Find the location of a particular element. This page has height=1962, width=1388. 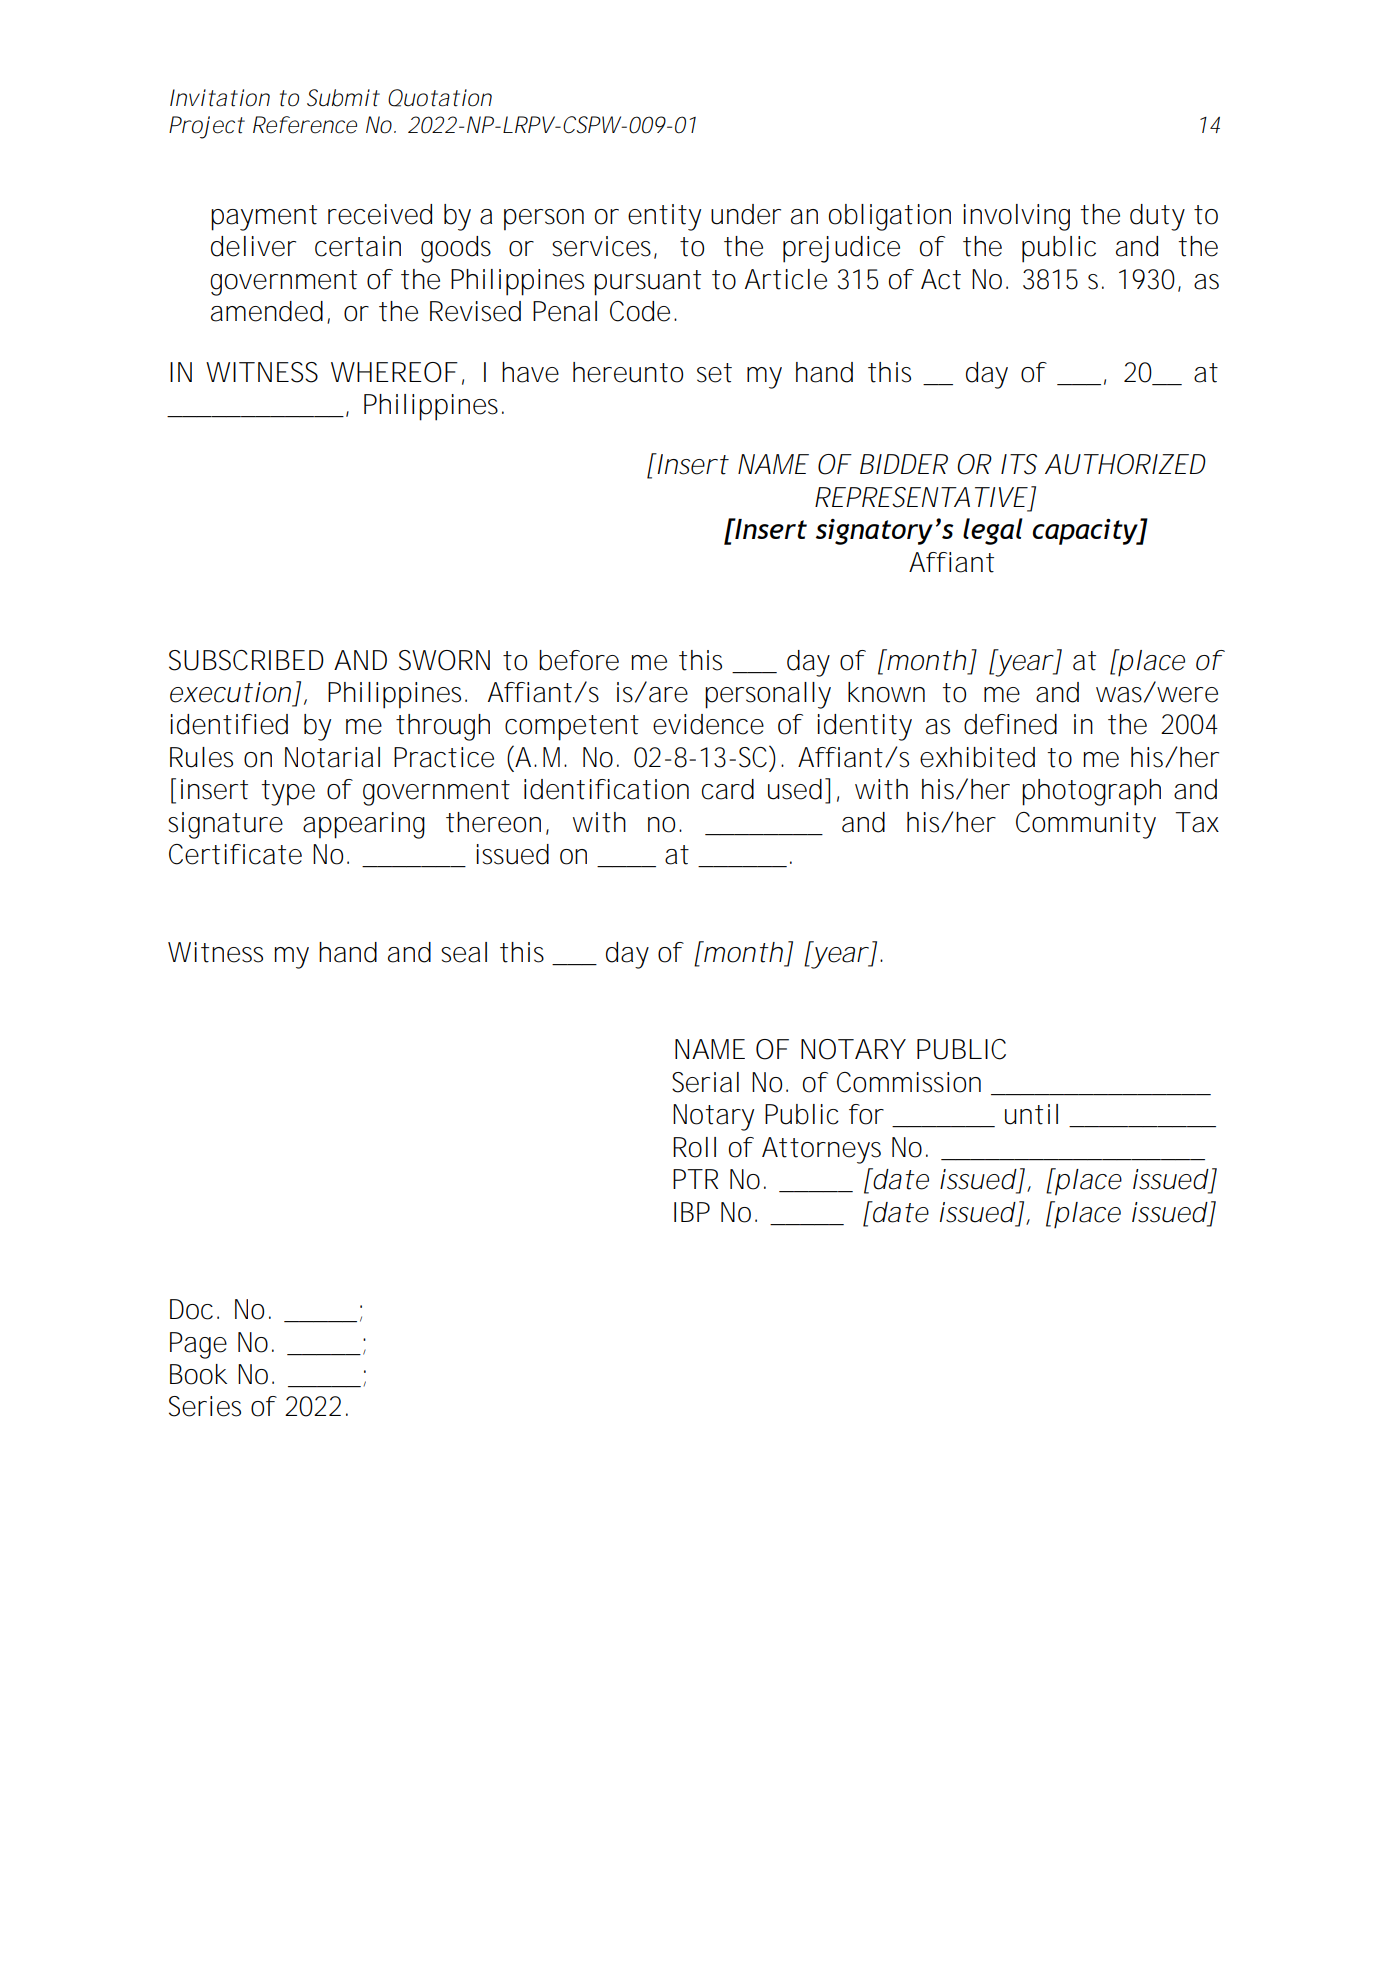

Community is located at coordinates (1086, 825).
